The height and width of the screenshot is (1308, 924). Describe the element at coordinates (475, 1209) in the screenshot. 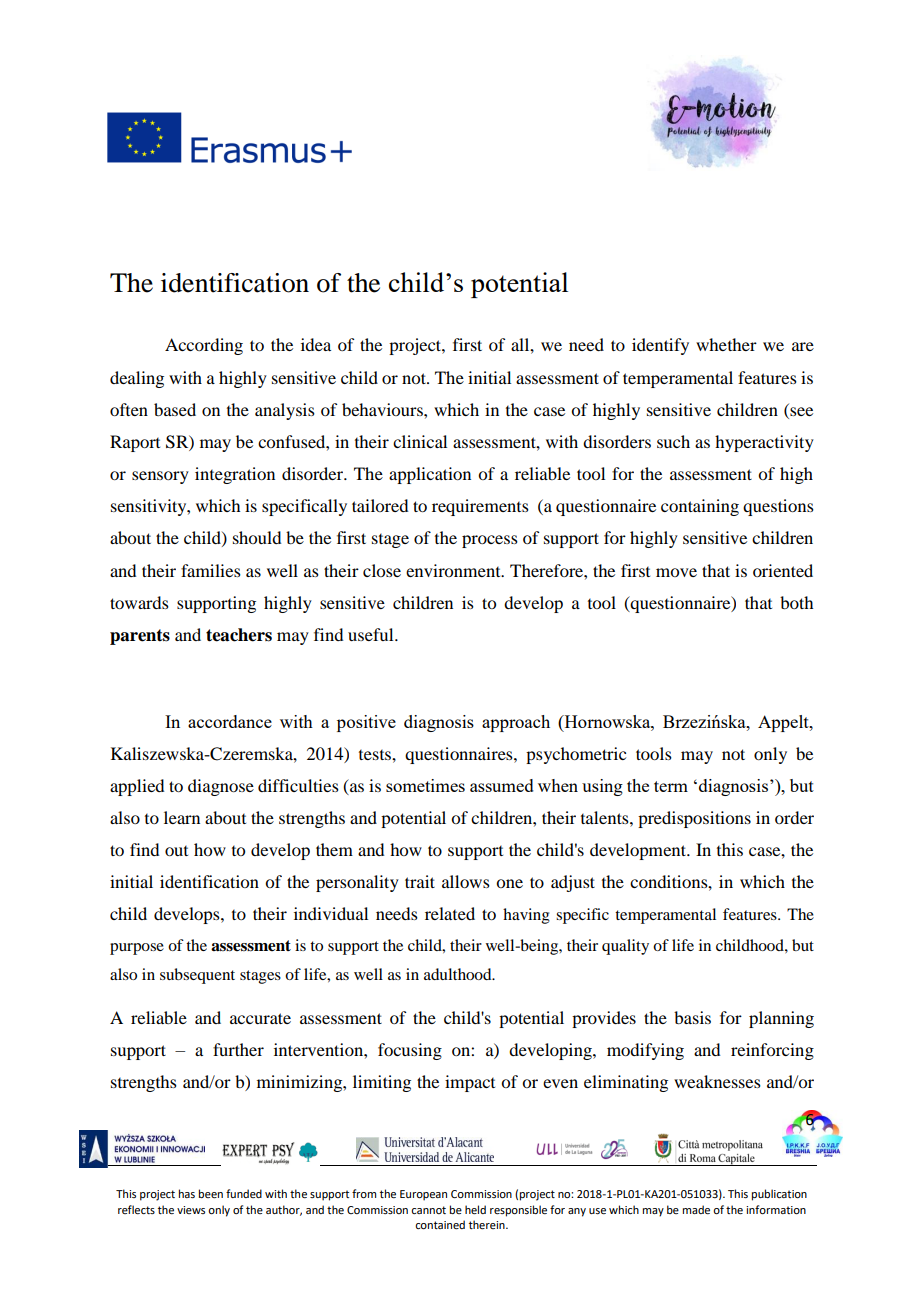

I see `held` at that location.
